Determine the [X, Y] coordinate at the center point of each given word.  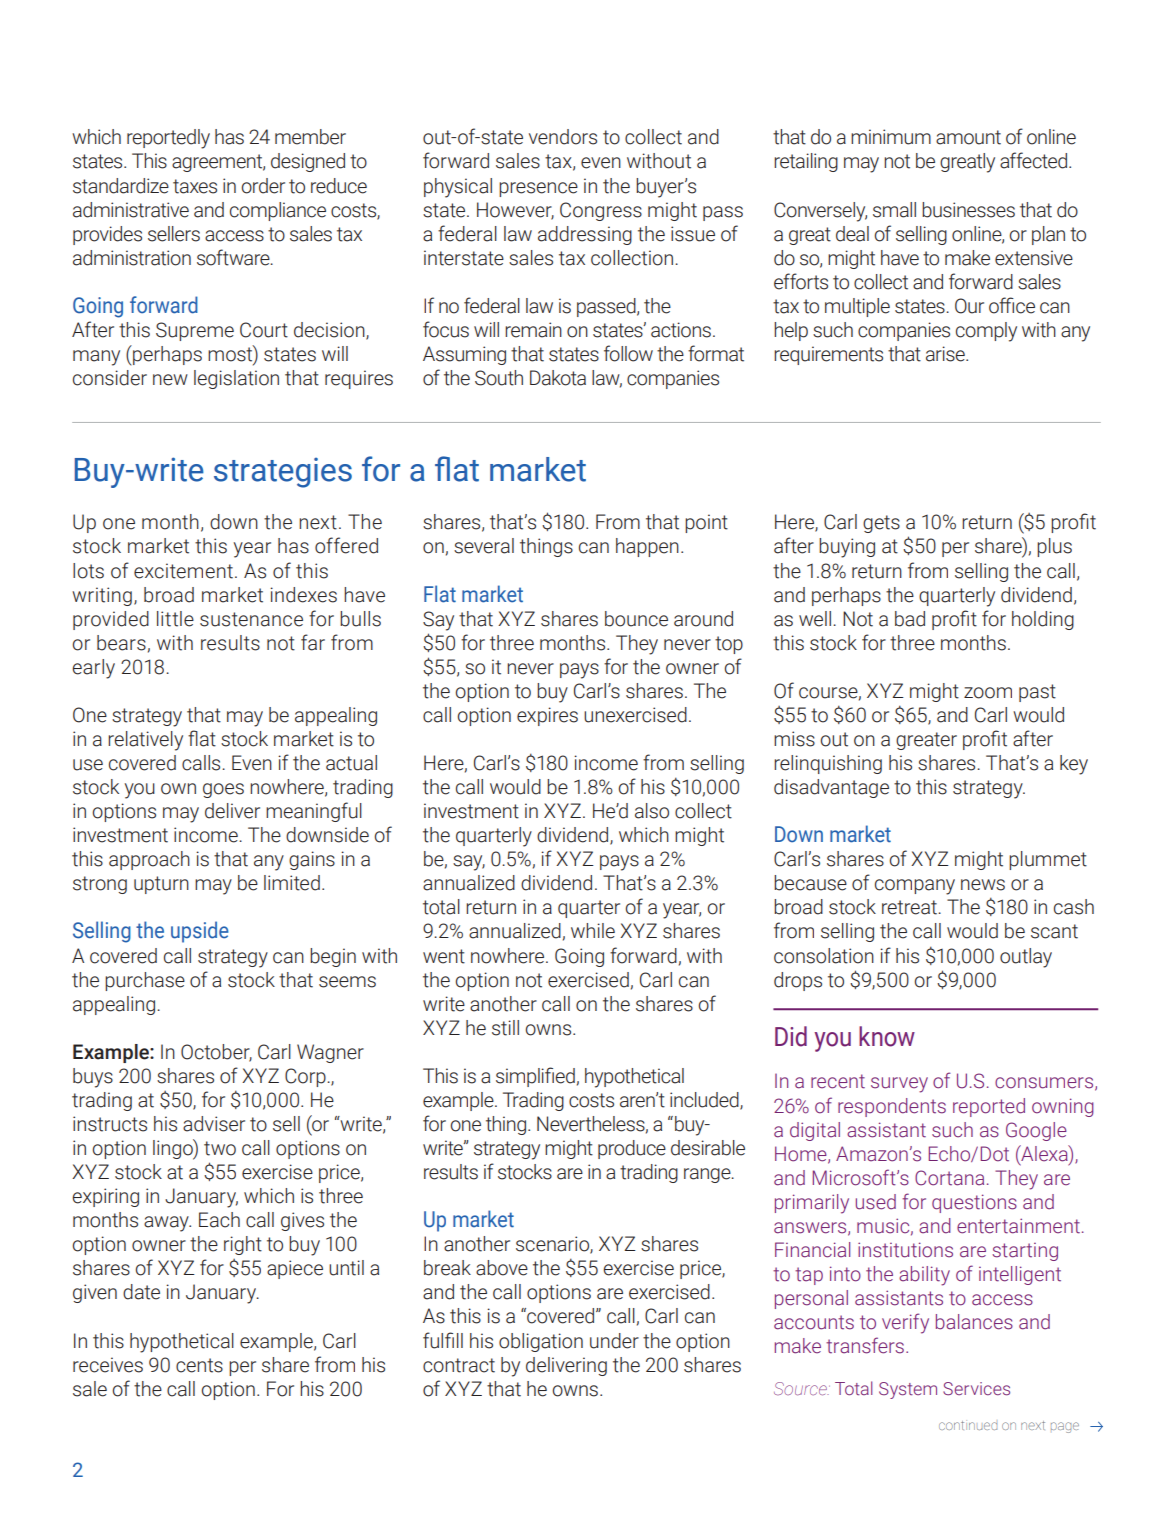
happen [647, 547]
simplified [535, 1077]
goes [223, 790]
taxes [195, 186]
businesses [968, 210]
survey [899, 1085]
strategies [283, 473]
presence [538, 189]
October [216, 1052]
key [1074, 765]
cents [199, 1365]
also [652, 811]
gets [881, 524]
